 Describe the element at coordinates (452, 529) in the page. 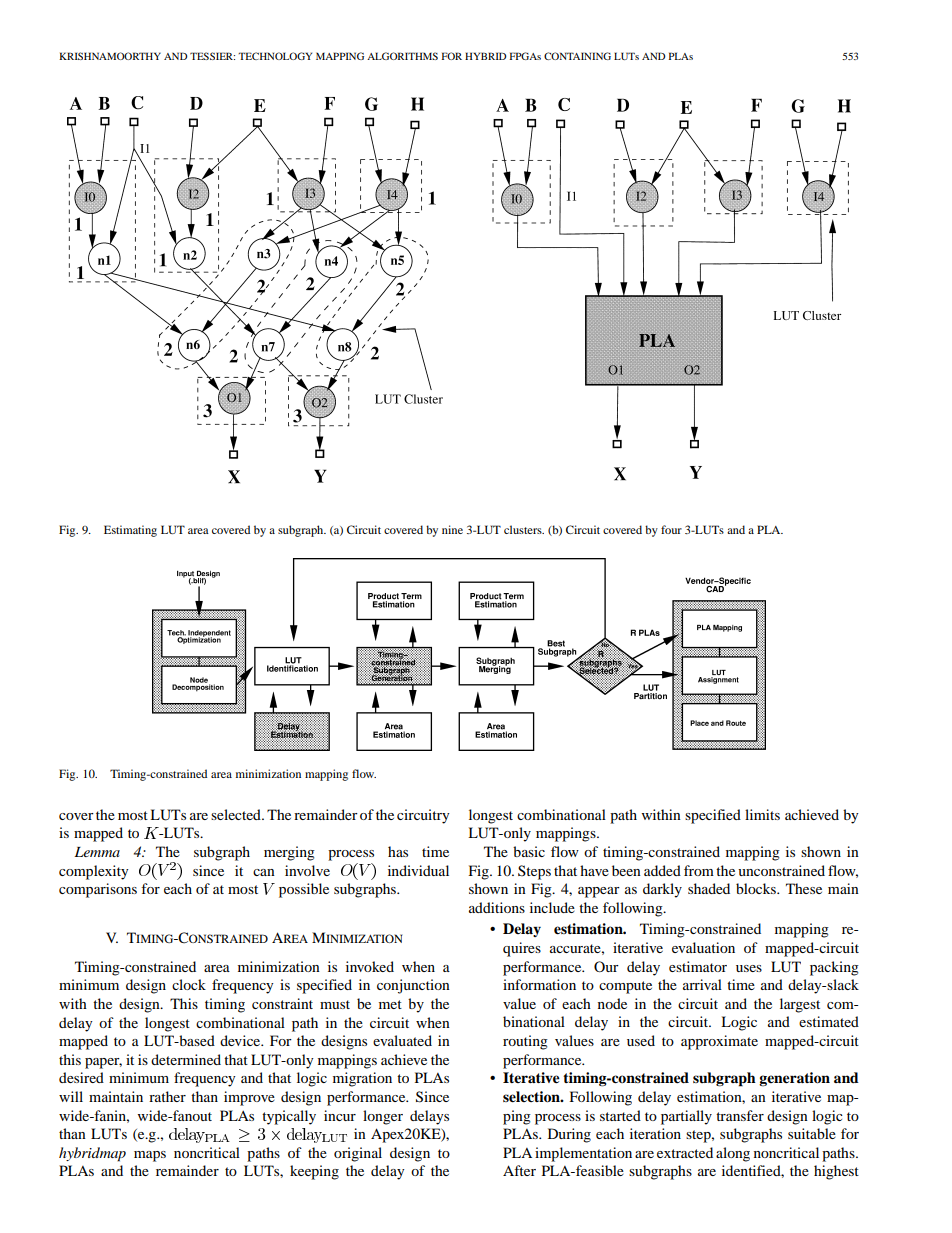

I see `nine` at that location.
